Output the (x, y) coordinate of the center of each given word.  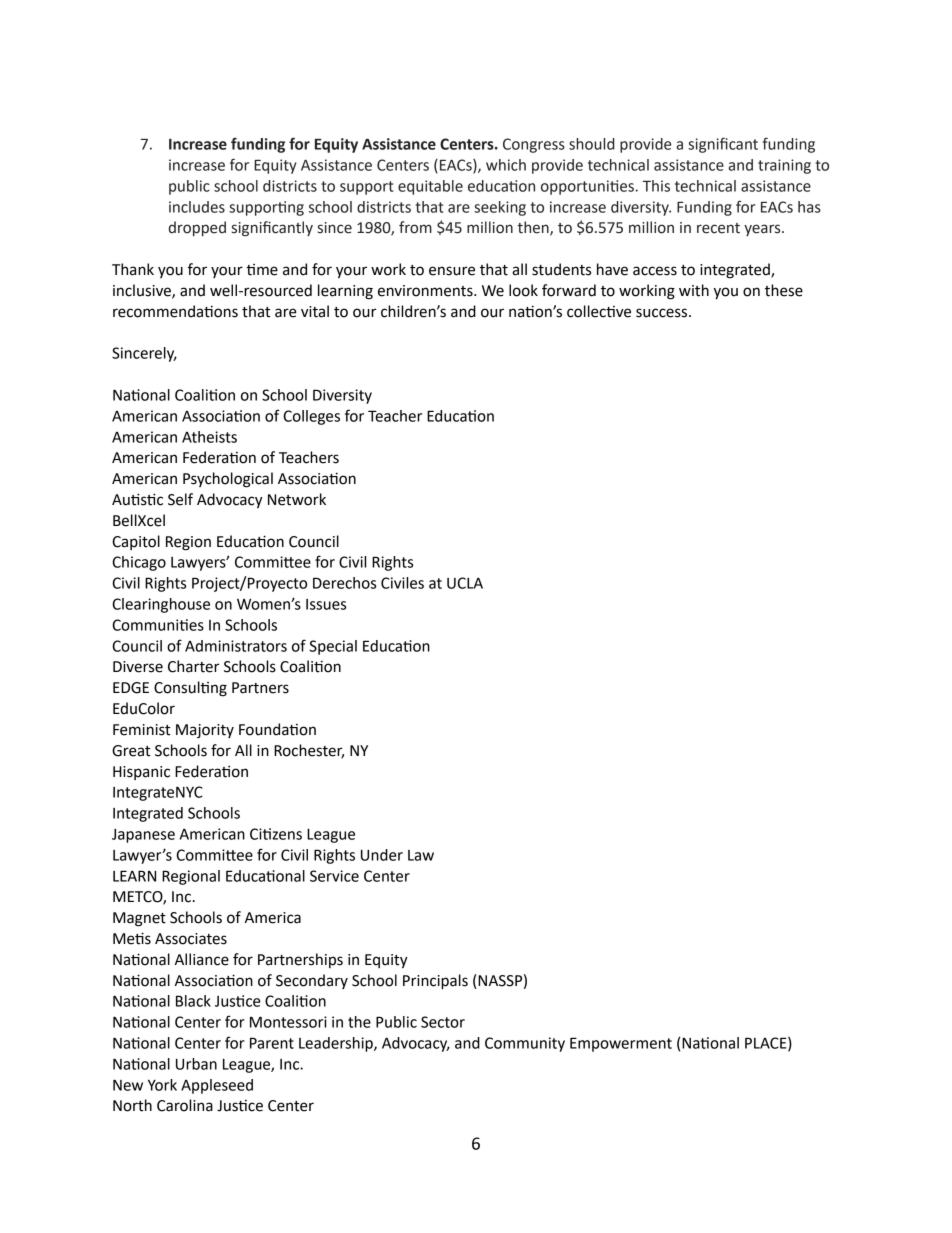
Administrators (236, 646)
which (506, 165)
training (784, 166)
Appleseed (217, 1086)
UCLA (465, 583)
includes (197, 207)
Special (333, 647)
